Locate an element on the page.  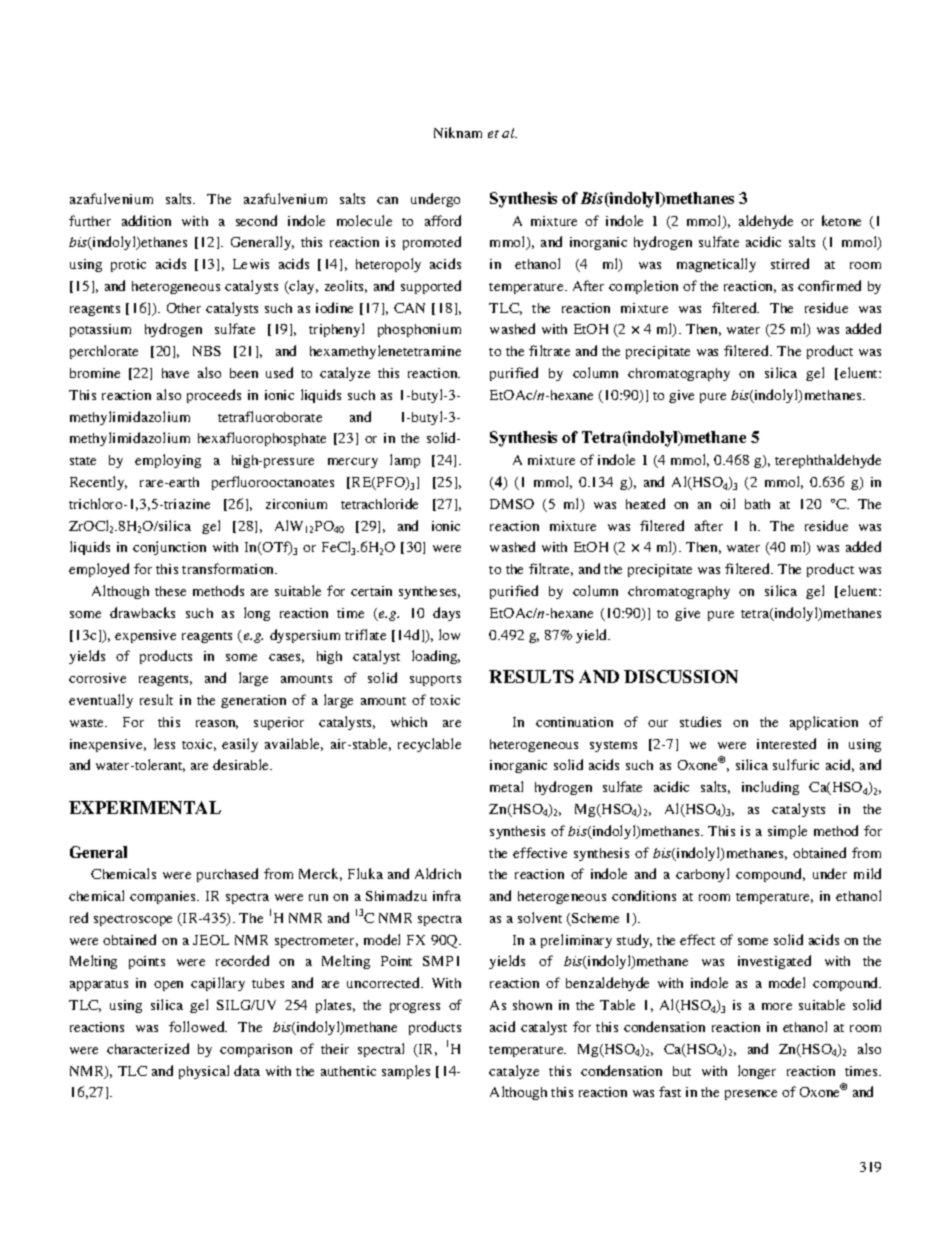
physical is located at coordinates (204, 1072).
